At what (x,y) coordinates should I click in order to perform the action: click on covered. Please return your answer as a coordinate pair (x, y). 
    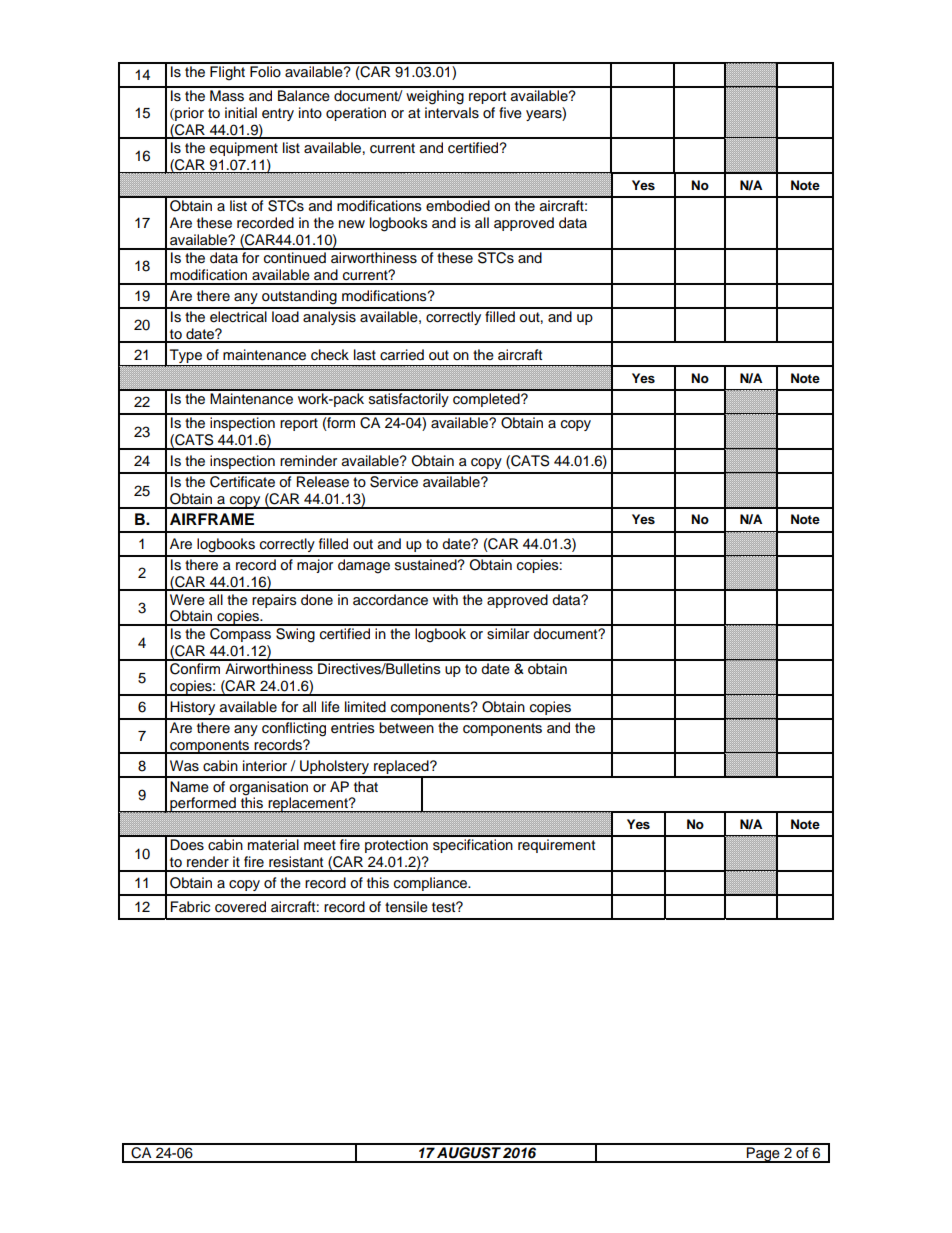
    Looking at the image, I should click on (240, 907).
